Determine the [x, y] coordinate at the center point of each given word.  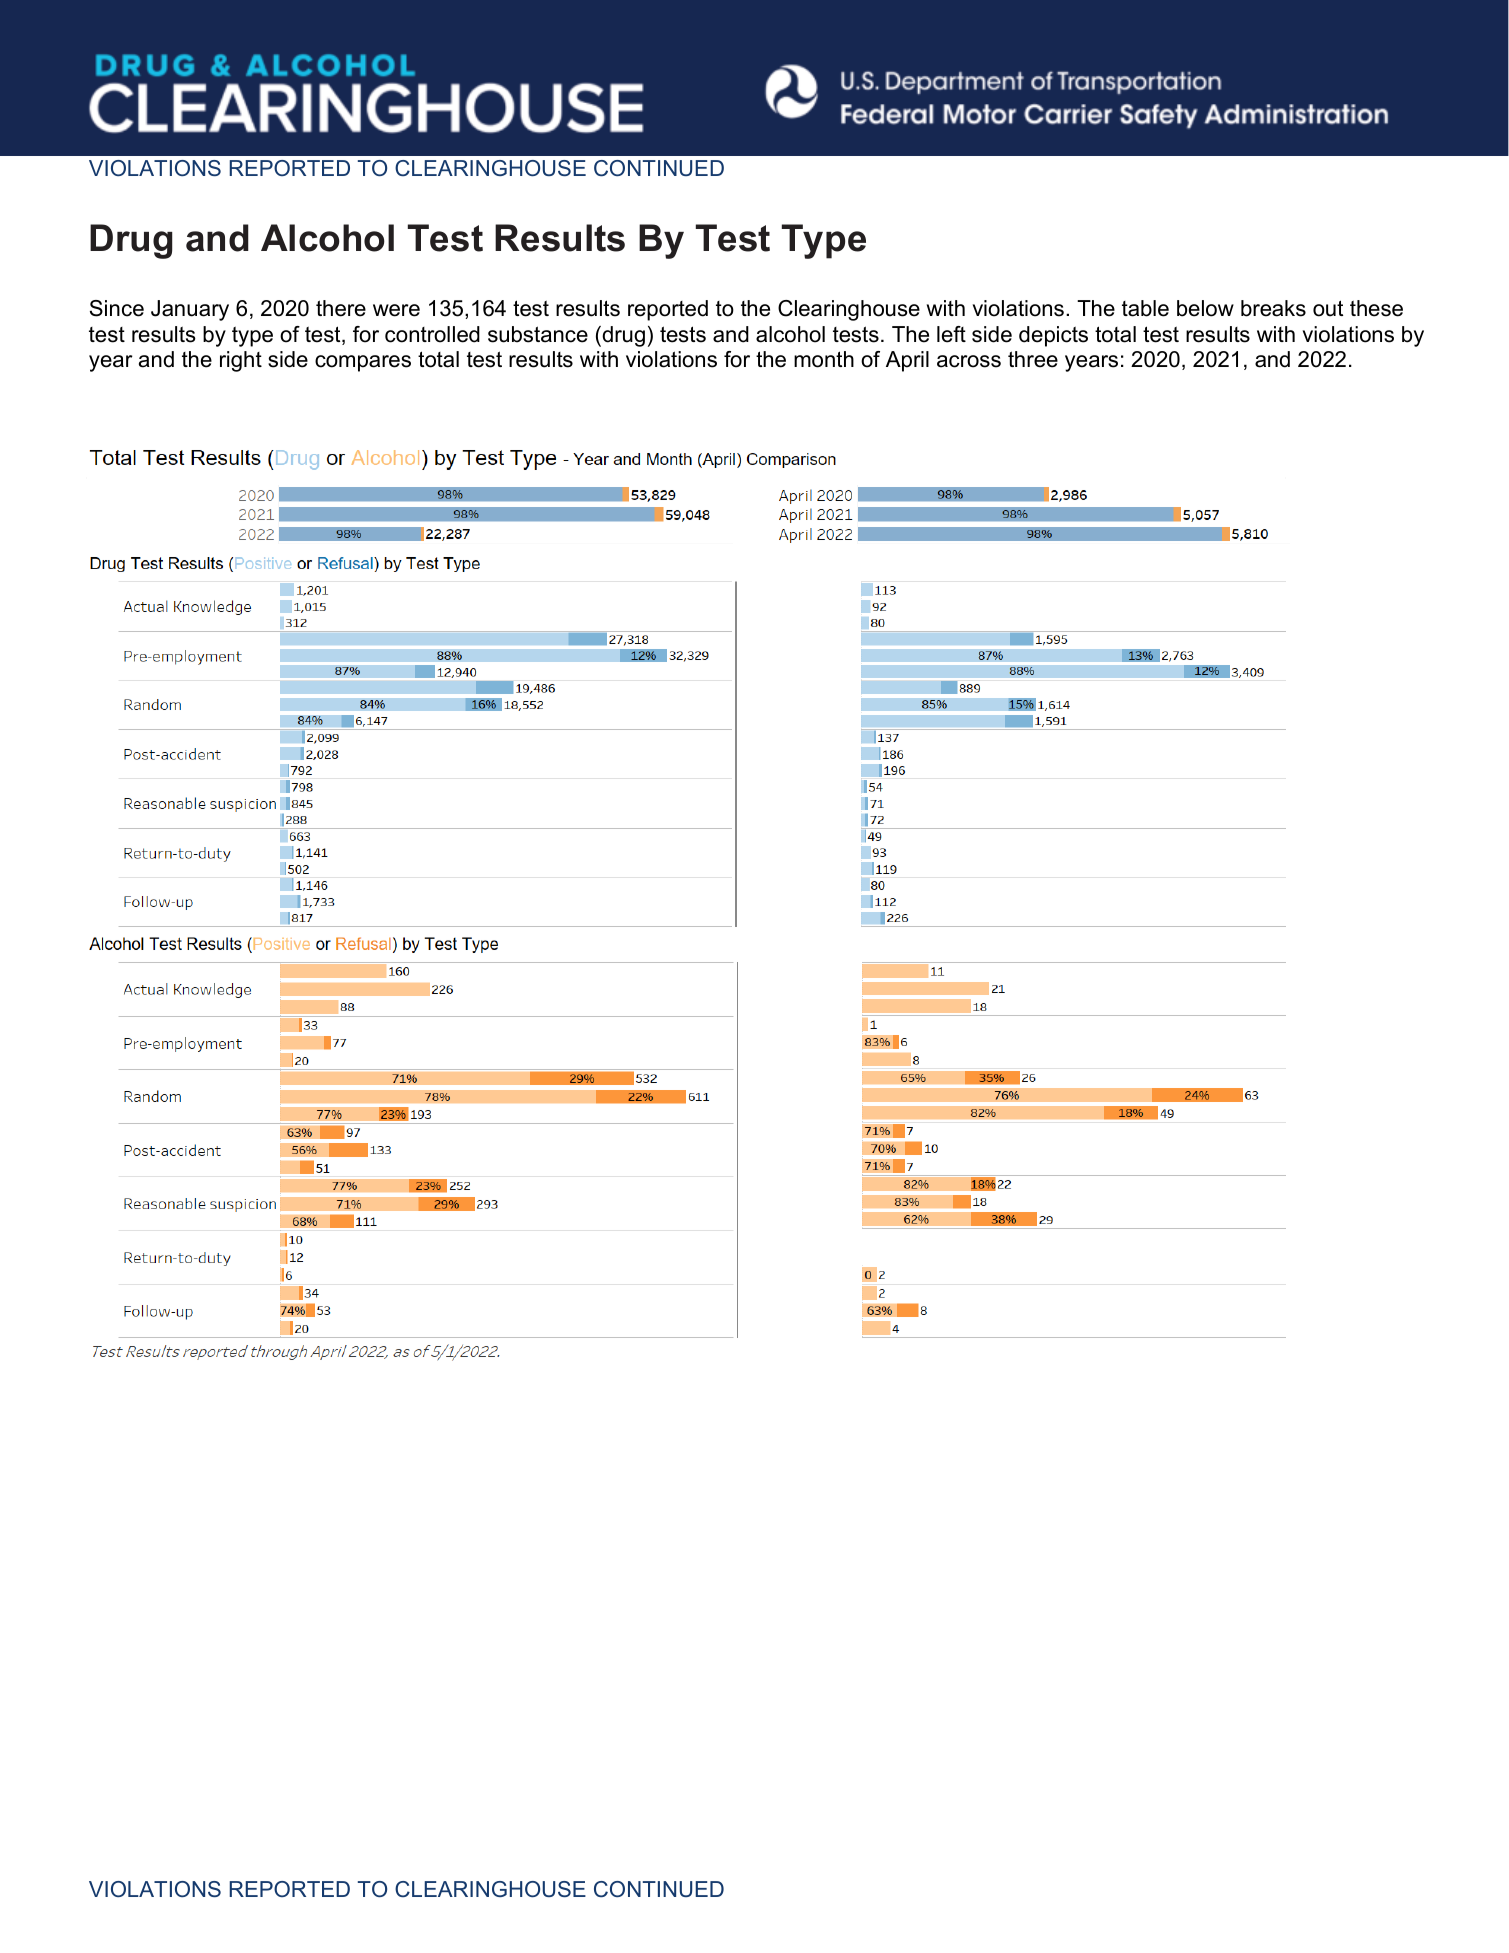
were [396, 310]
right [241, 361]
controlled [432, 334]
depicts [1053, 336]
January [190, 310]
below [1205, 308]
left [951, 334]
